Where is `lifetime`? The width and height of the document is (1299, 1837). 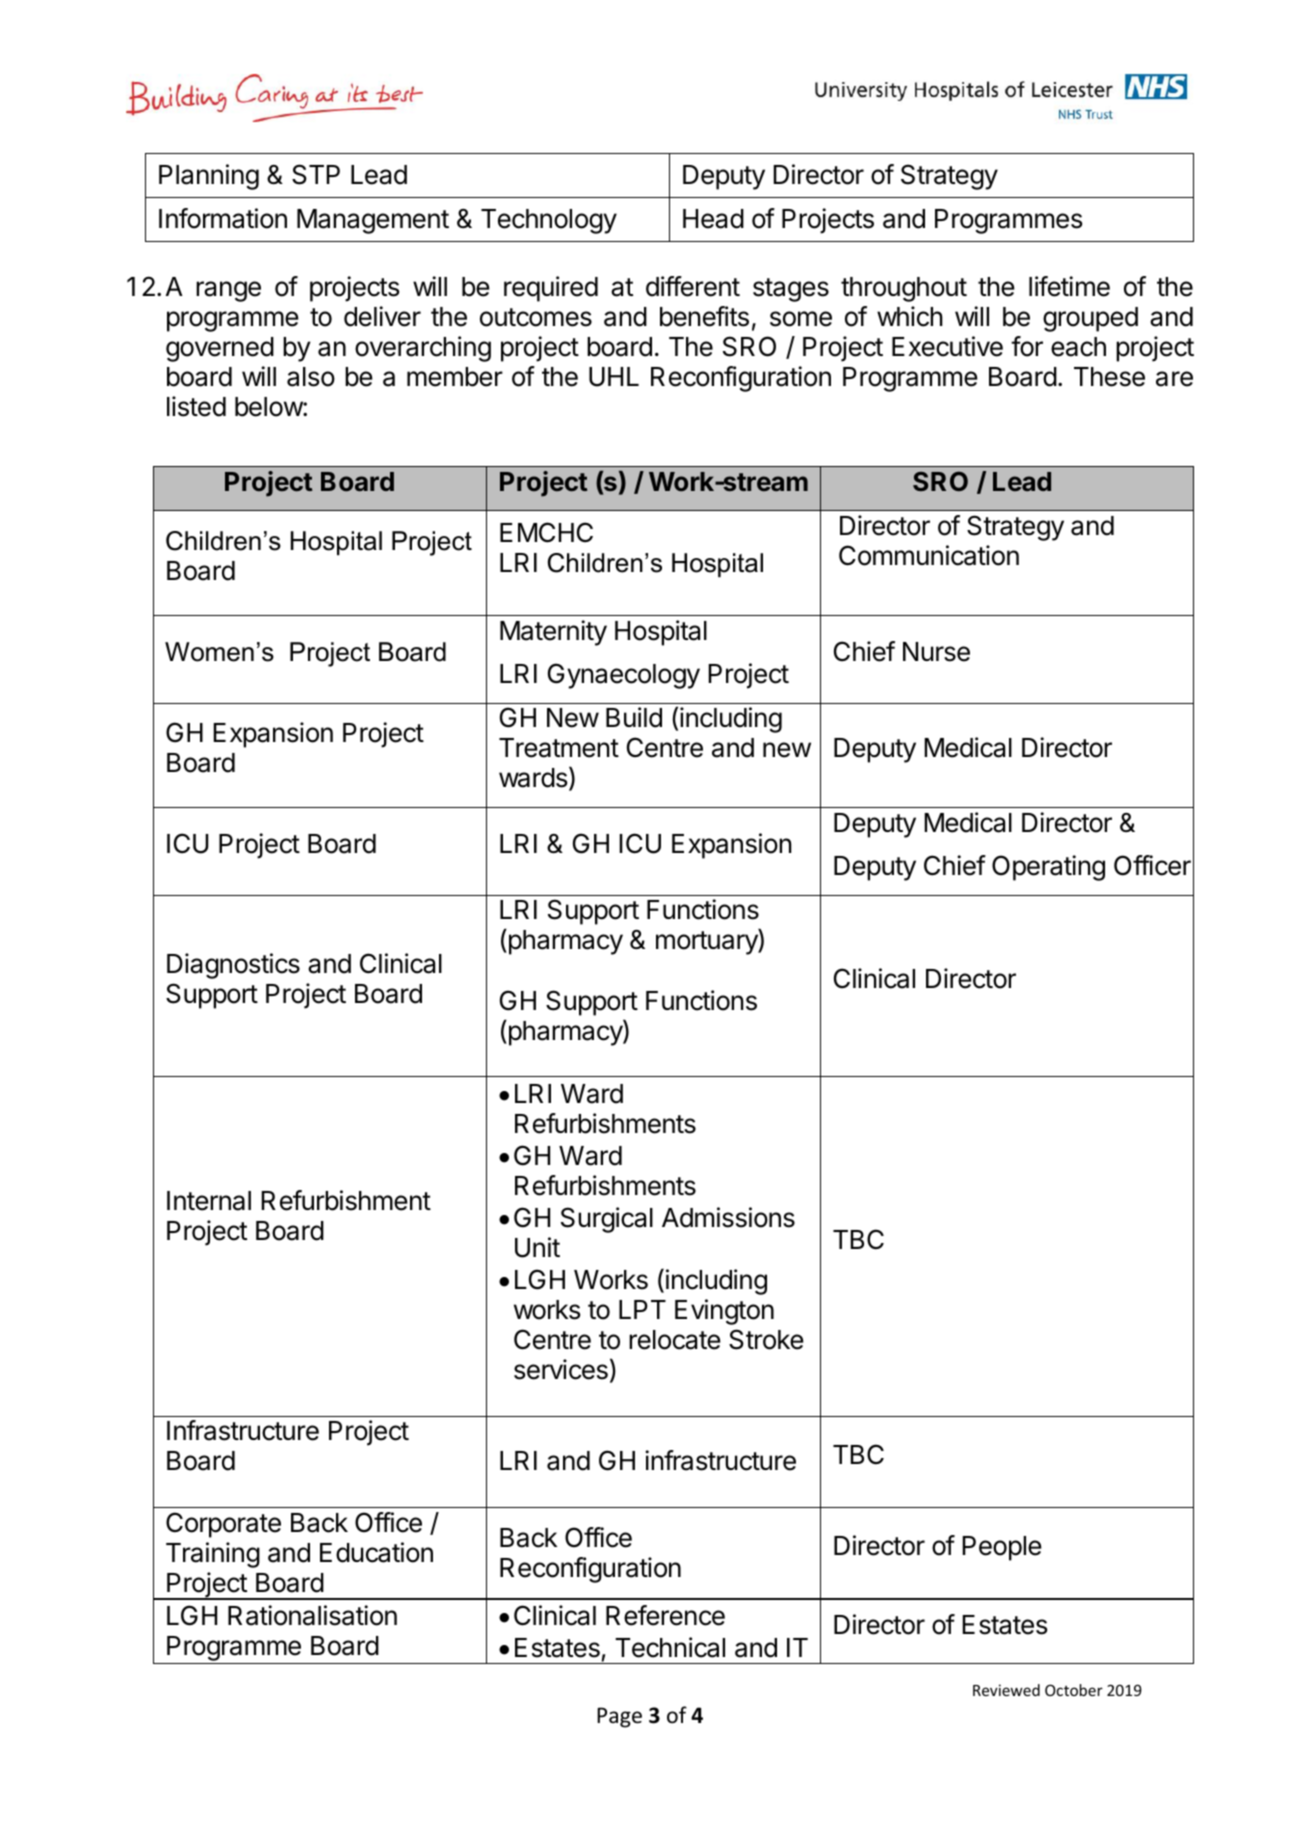
lifetime is located at coordinates (1069, 286).
